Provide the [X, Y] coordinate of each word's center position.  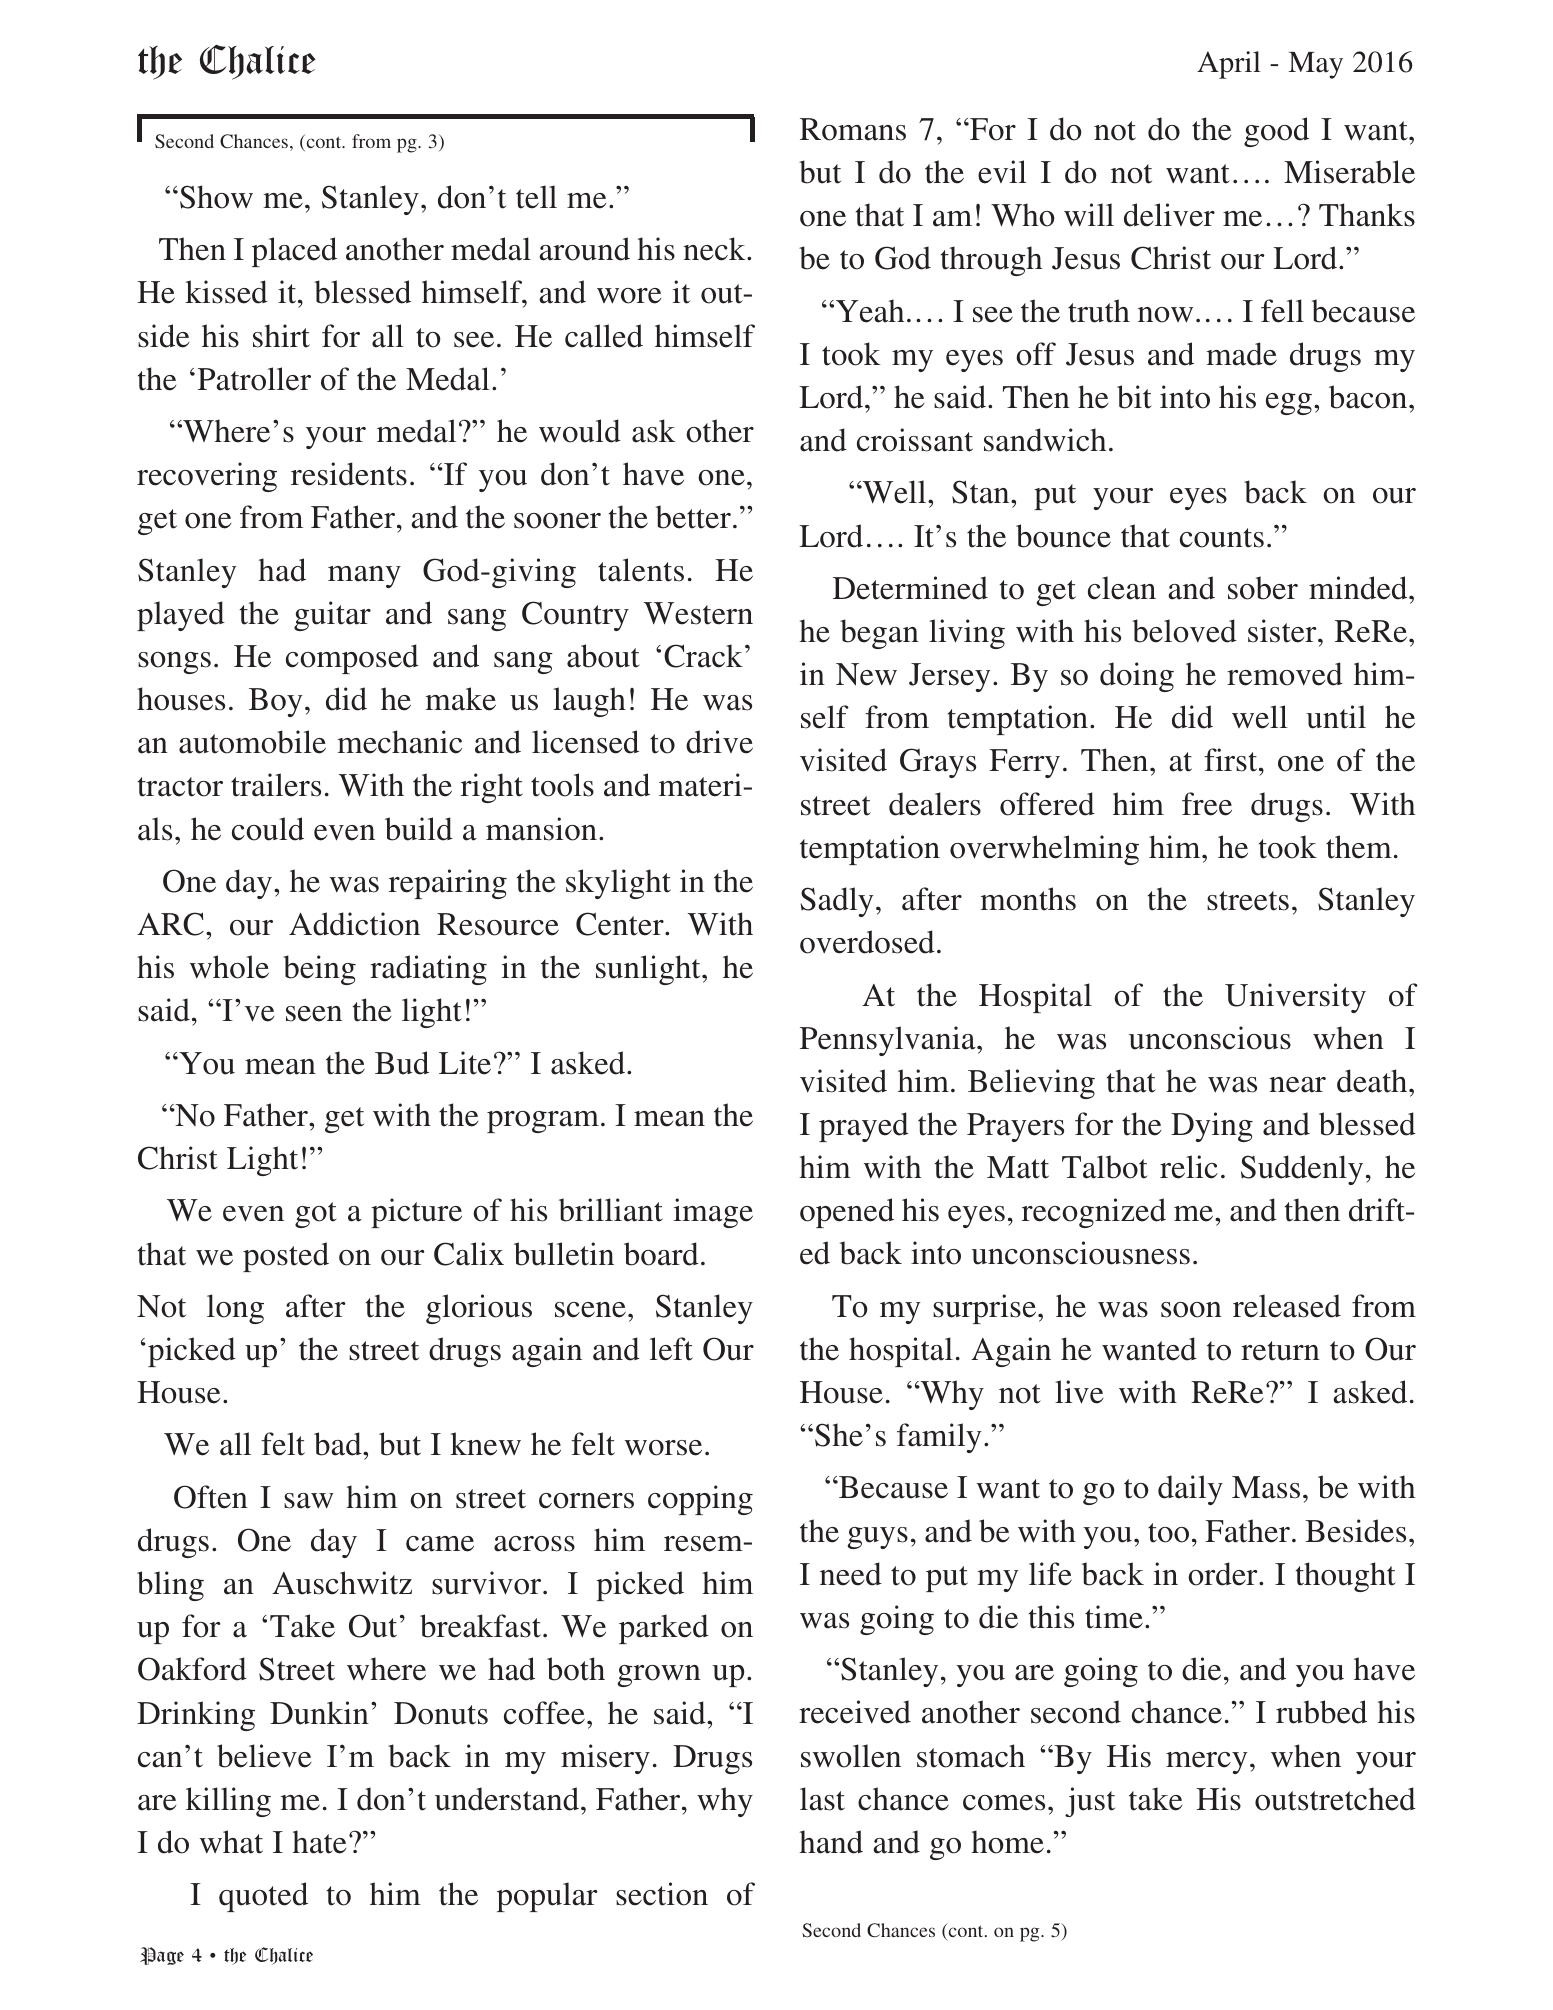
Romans [853, 129]
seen [314, 1014]
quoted [263, 1897]
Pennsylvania [889, 1041]
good [1276, 132]
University [1295, 998]
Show [216, 197]
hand [831, 1842]
